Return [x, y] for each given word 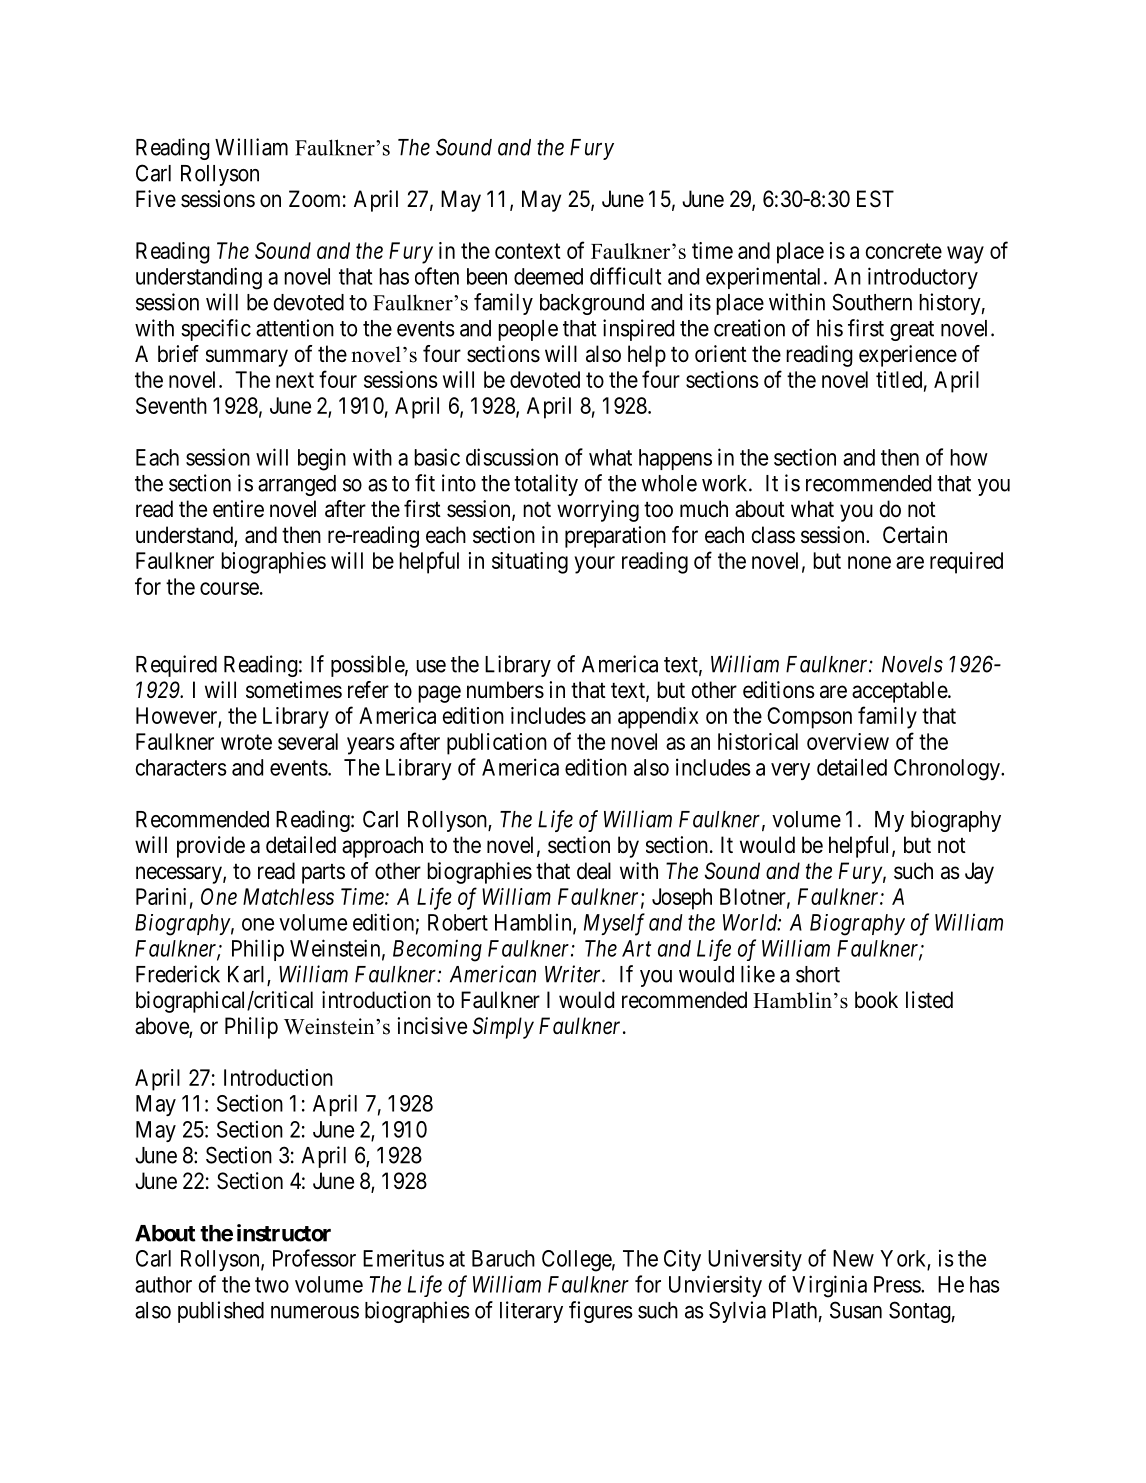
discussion [512, 457]
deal [594, 871]
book [876, 1000]
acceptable [900, 692]
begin [322, 459]
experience [908, 356]
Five [156, 198]
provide [211, 847]
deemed [548, 276]
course [229, 588]
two [272, 1285]
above [162, 1027]
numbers [505, 690]
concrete [903, 251]
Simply [503, 1028]
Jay [979, 873]
